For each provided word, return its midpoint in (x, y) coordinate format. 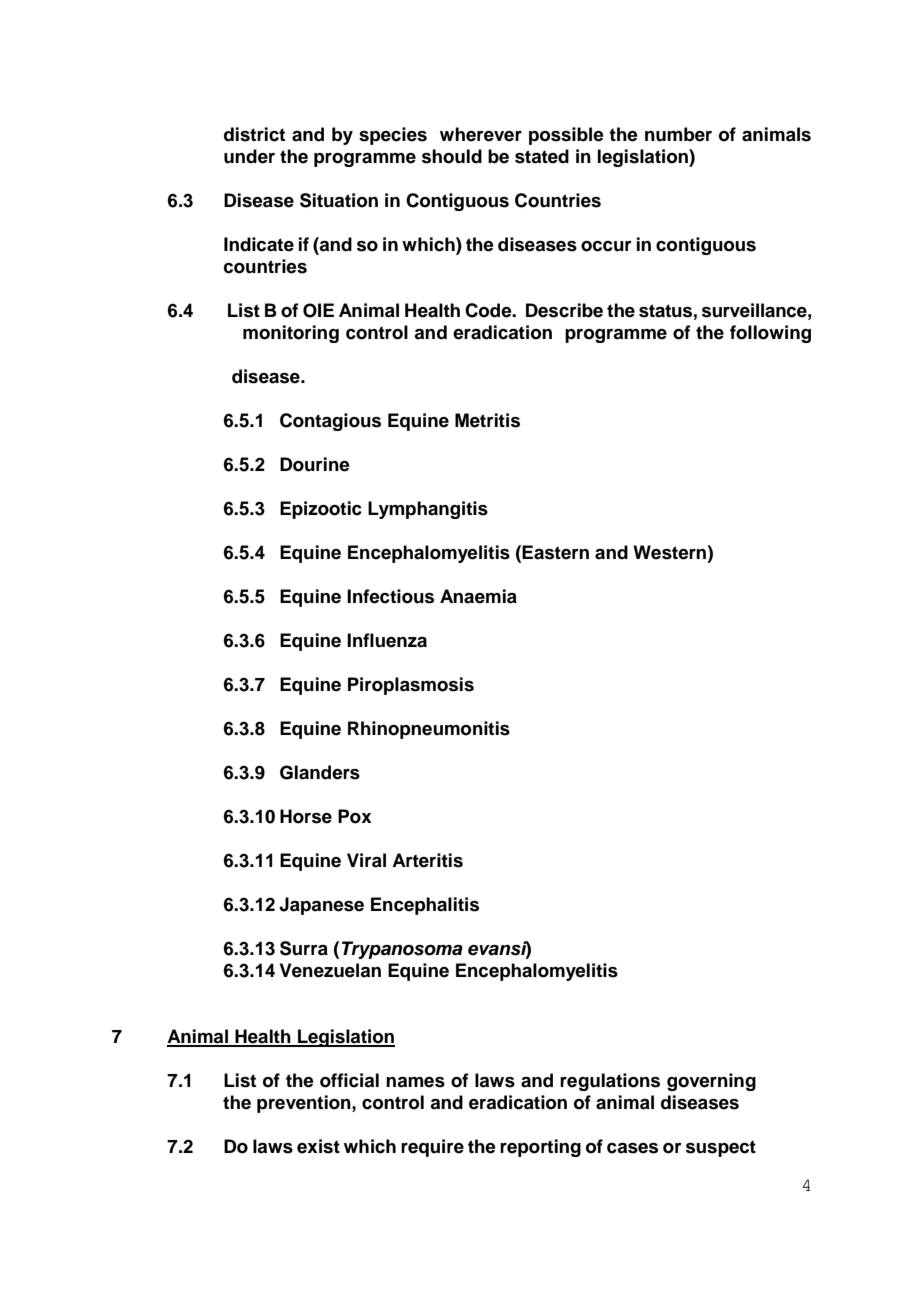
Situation (339, 200)
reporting (540, 1148)
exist (318, 1146)
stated (542, 156)
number (678, 134)
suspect (721, 1148)
